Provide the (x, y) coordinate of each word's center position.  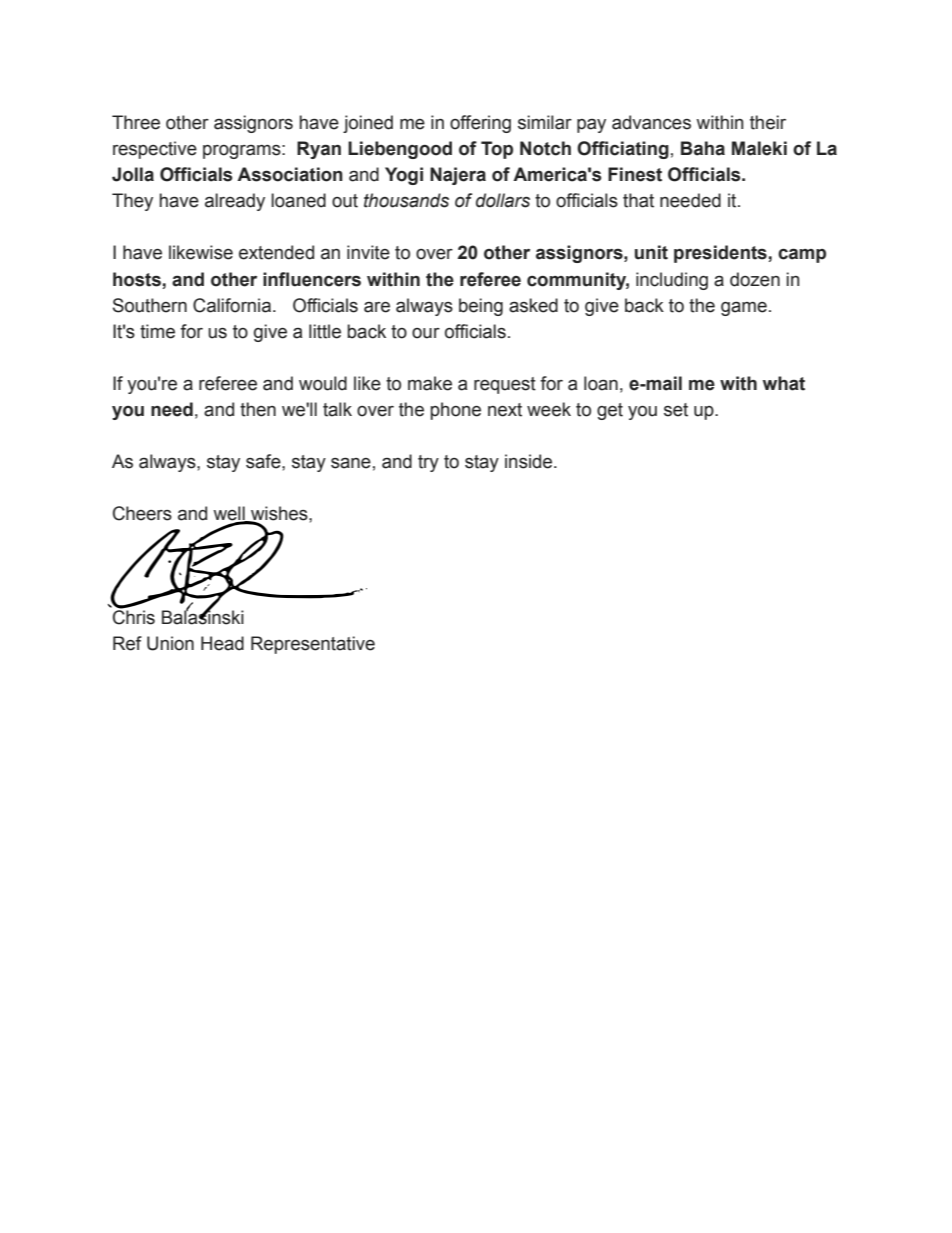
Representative (313, 645)
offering (480, 124)
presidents (720, 254)
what (784, 383)
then (258, 409)
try (428, 463)
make (430, 383)
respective (155, 150)
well (230, 514)
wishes (279, 514)
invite (368, 252)
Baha (703, 148)
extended (276, 252)
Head (222, 643)
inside (530, 461)
